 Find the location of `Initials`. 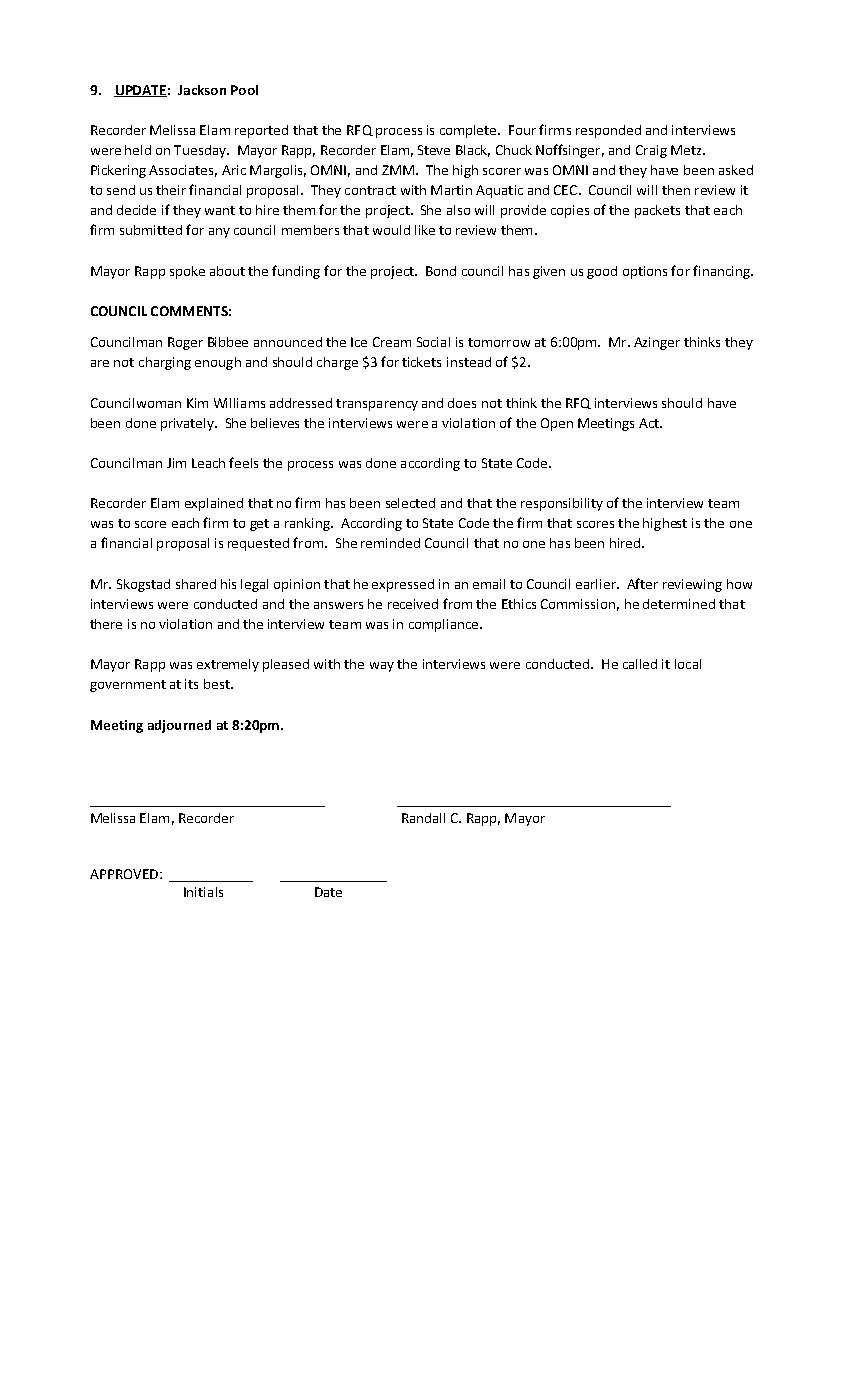

Initials is located at coordinates (203, 892).
